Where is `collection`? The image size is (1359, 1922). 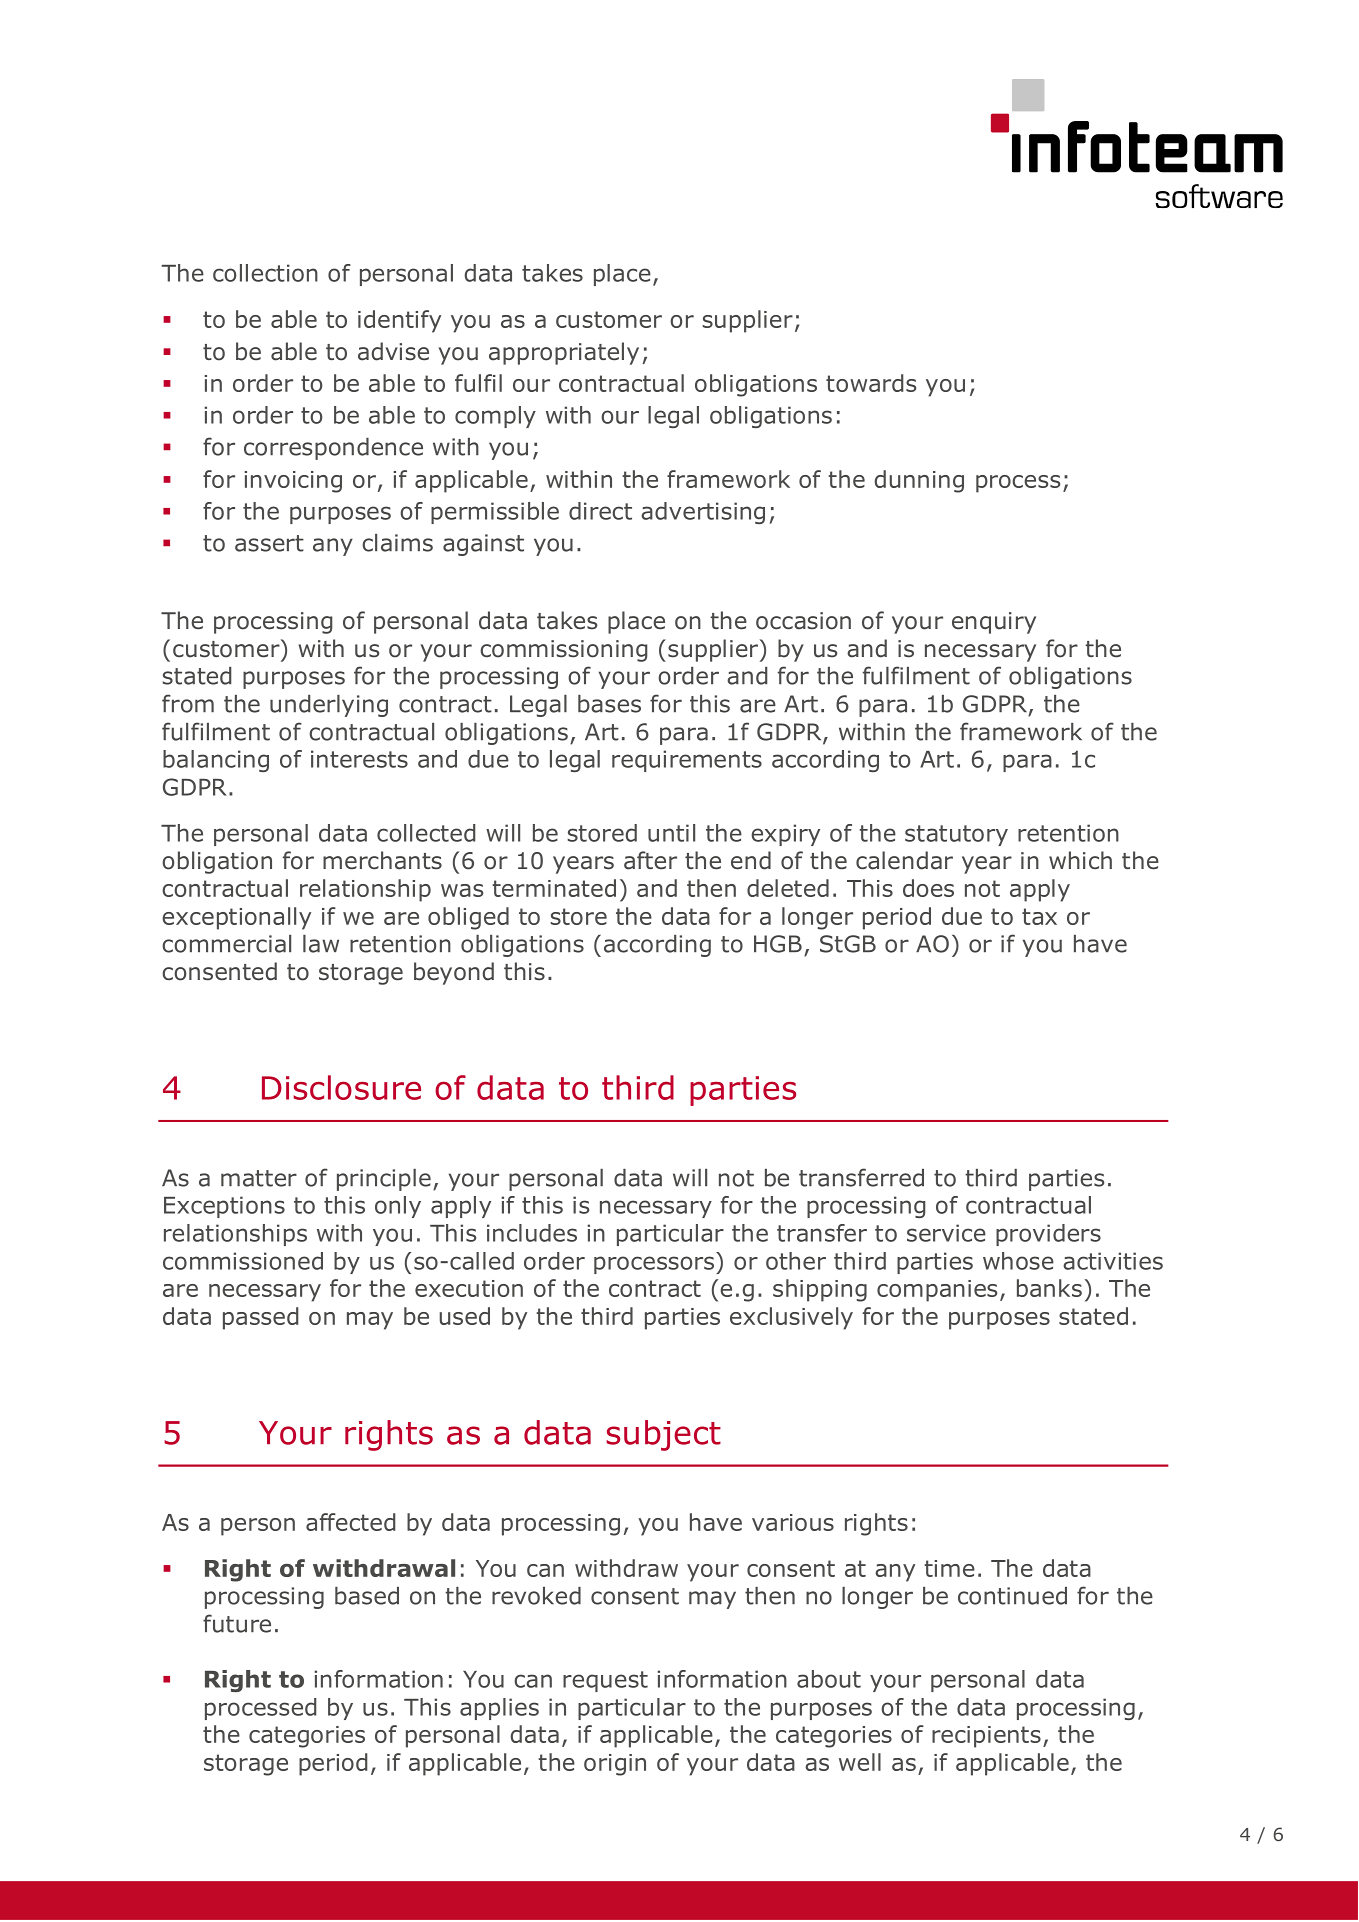 collection is located at coordinates (265, 273).
